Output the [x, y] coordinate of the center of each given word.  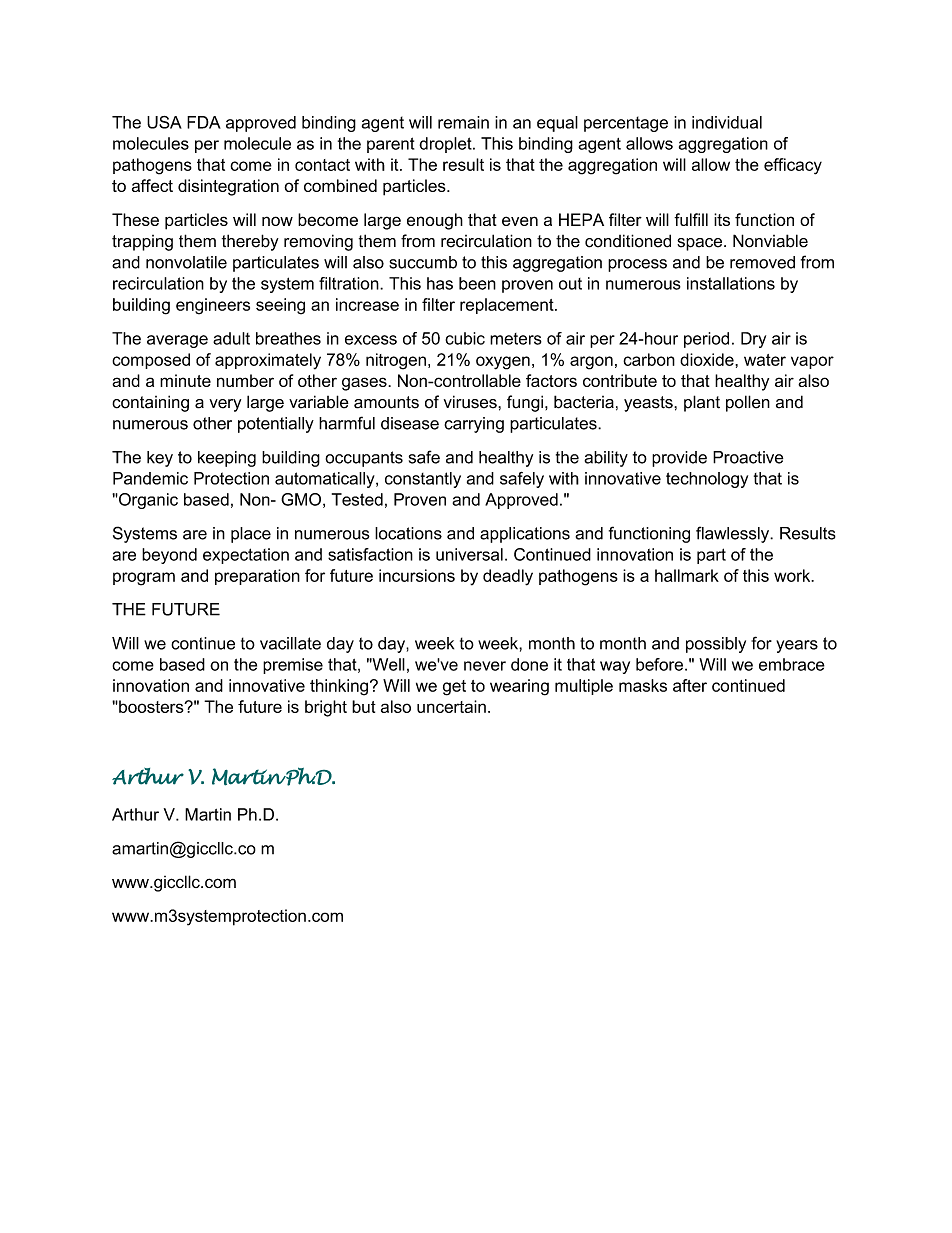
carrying [474, 425]
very [225, 405]
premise [293, 666]
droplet [446, 145]
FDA [204, 122]
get [454, 688]
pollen [748, 403]
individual [727, 122]
